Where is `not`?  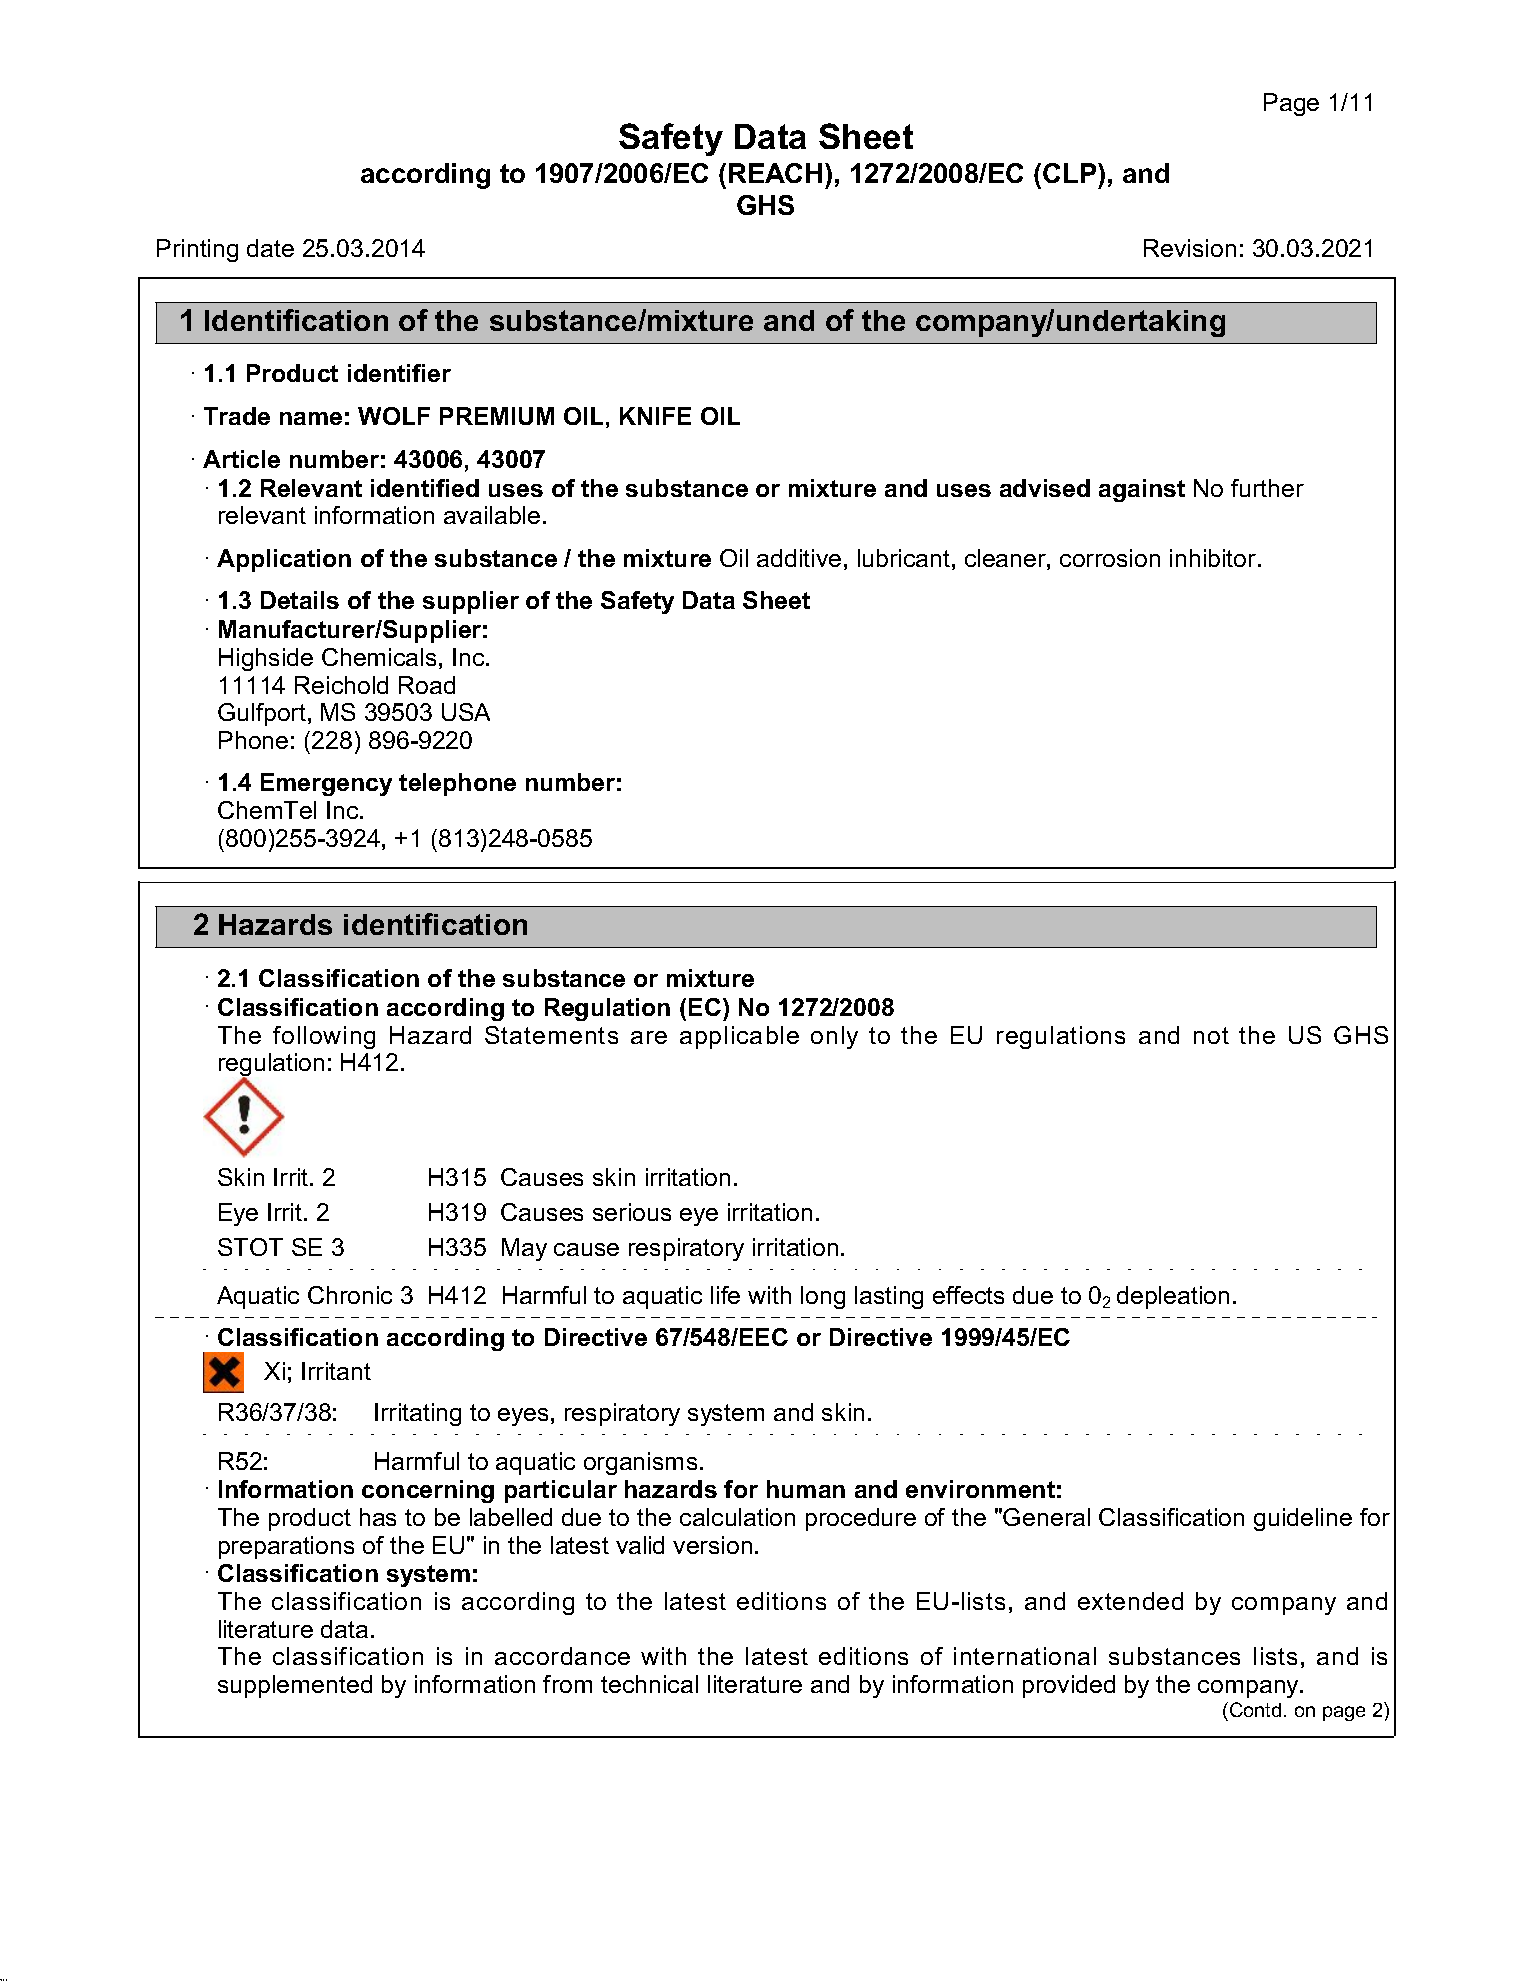
not is located at coordinates (1211, 1035).
